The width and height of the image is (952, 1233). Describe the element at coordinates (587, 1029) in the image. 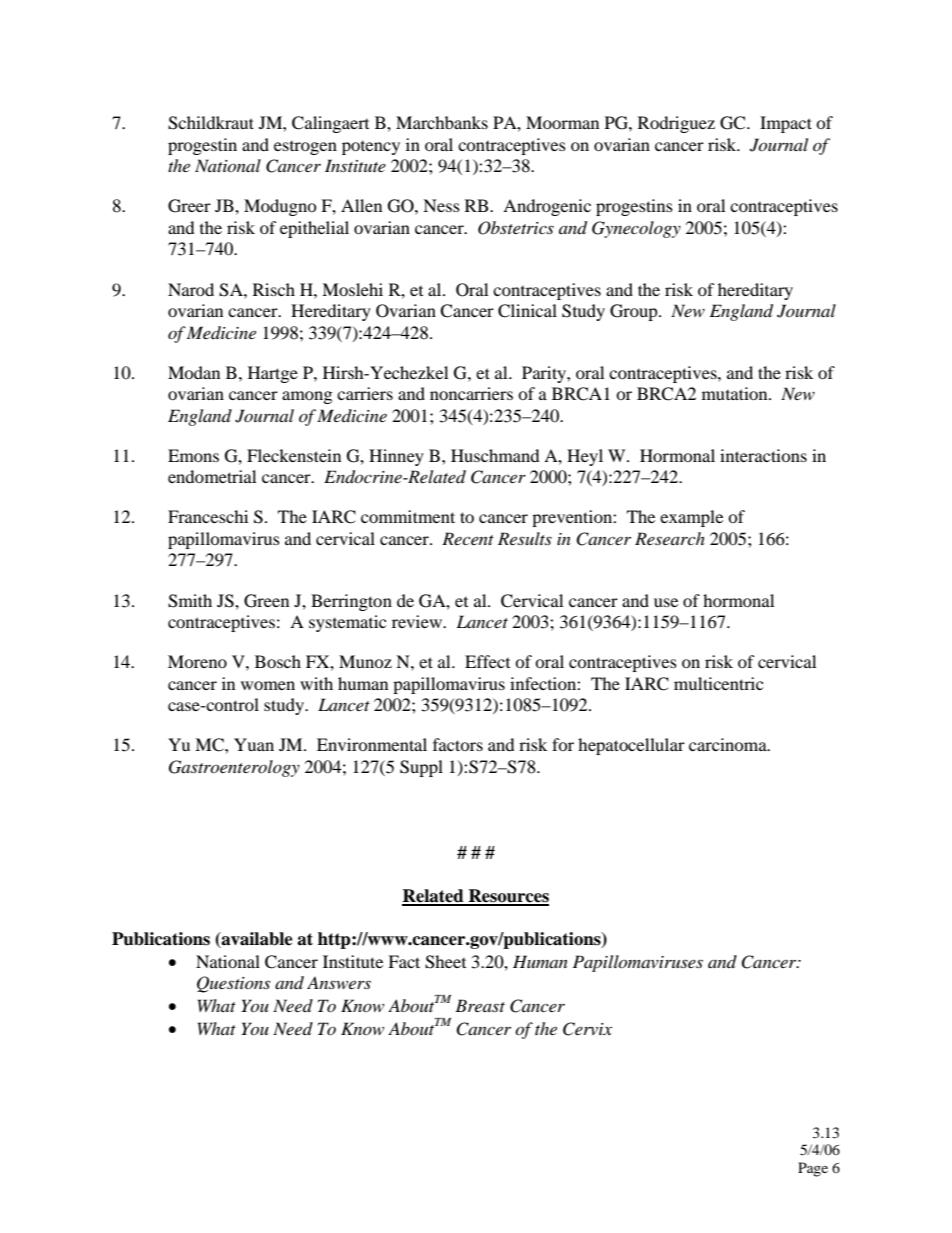

I see `Cervix` at that location.
